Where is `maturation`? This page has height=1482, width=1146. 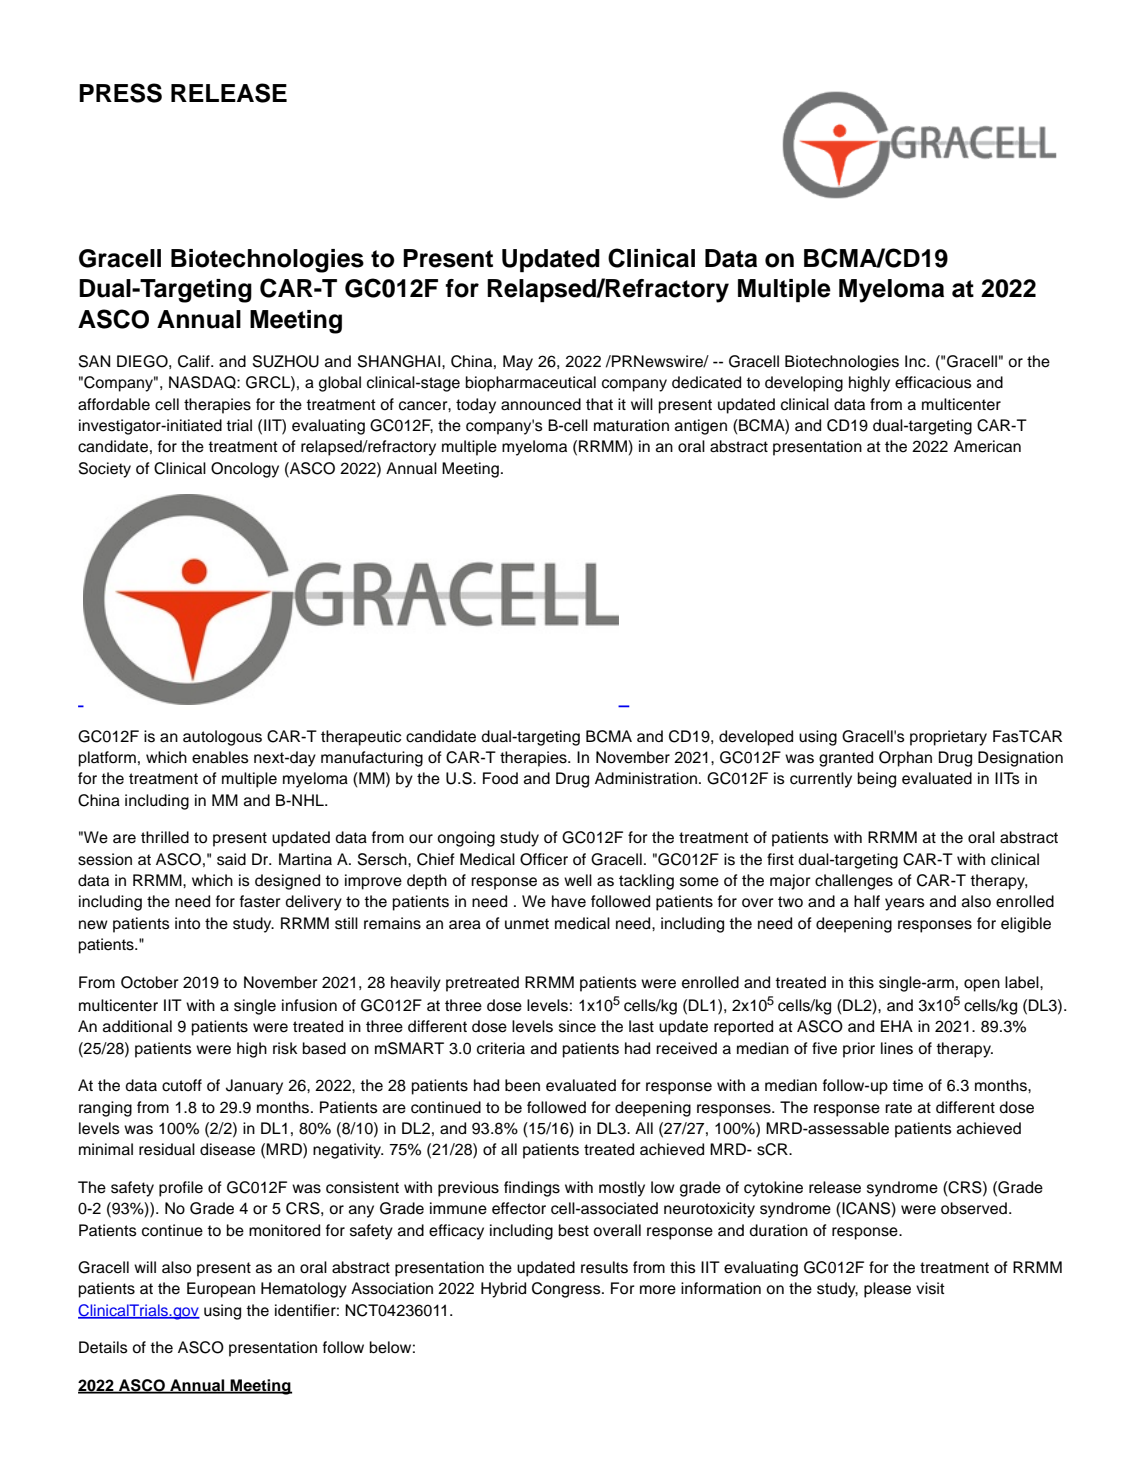
maturation is located at coordinates (631, 425).
